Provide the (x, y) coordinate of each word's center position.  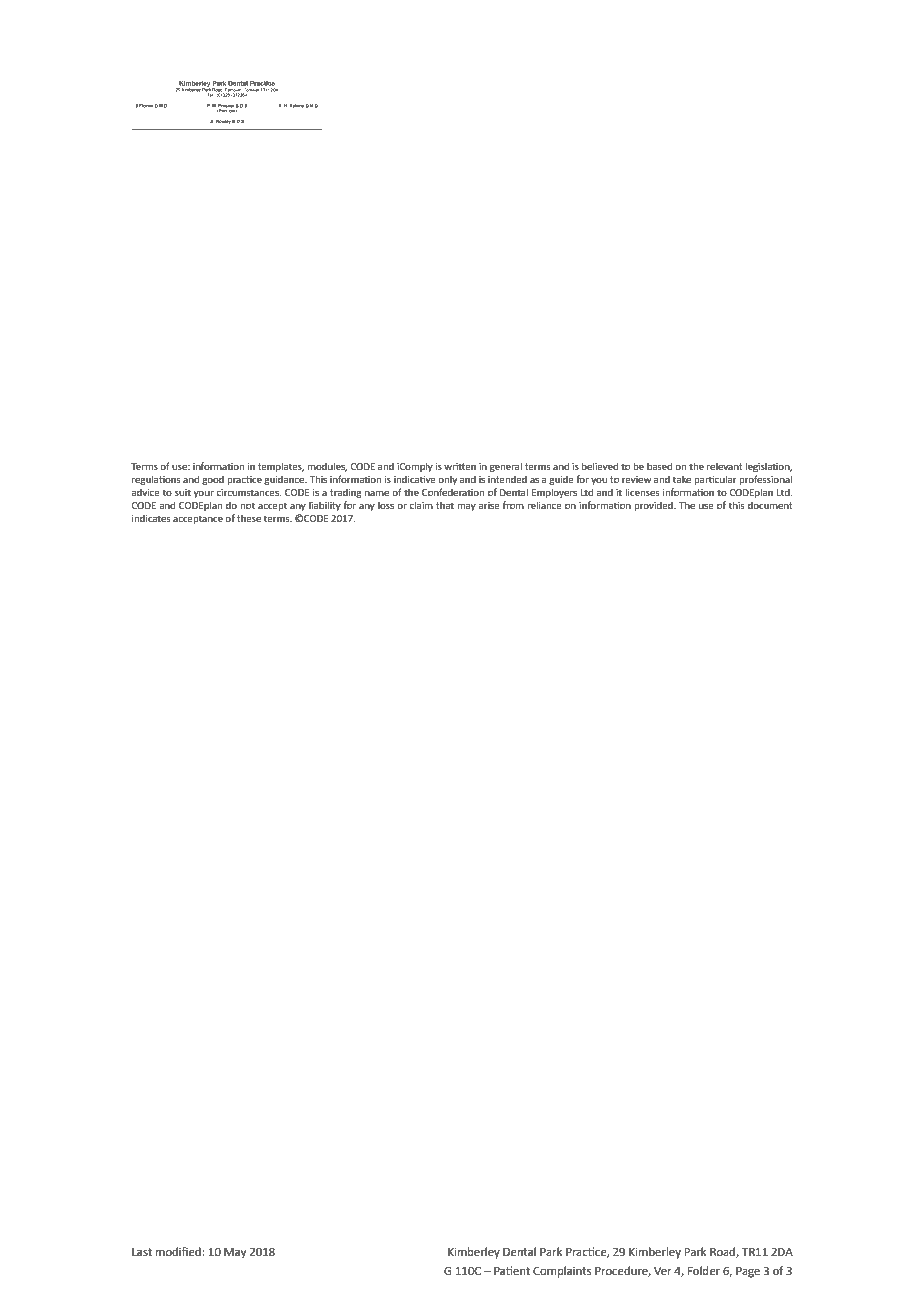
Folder (704, 1271)
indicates (151, 518)
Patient (512, 1271)
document (770, 505)
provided (654, 506)
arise (489, 505)
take (682, 479)
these (249, 518)
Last (142, 1252)
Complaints (562, 1272)
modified (179, 1252)
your (204, 494)
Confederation (453, 492)
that (445, 505)
